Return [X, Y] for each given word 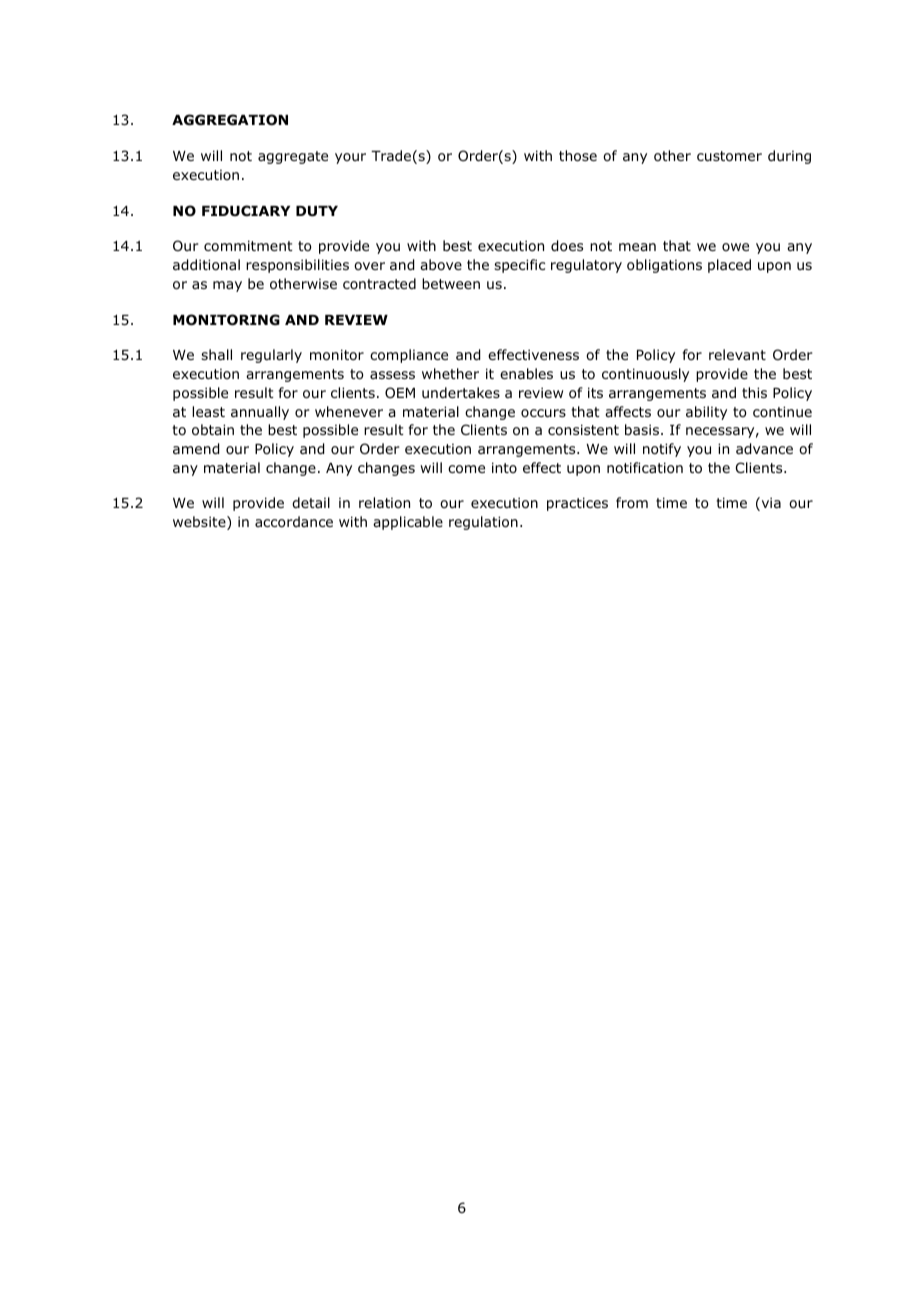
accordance [294, 522]
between [451, 283]
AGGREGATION [230, 120]
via [770, 504]
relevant [737, 354]
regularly [271, 356]
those [578, 156]
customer [729, 156]
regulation [483, 523]
